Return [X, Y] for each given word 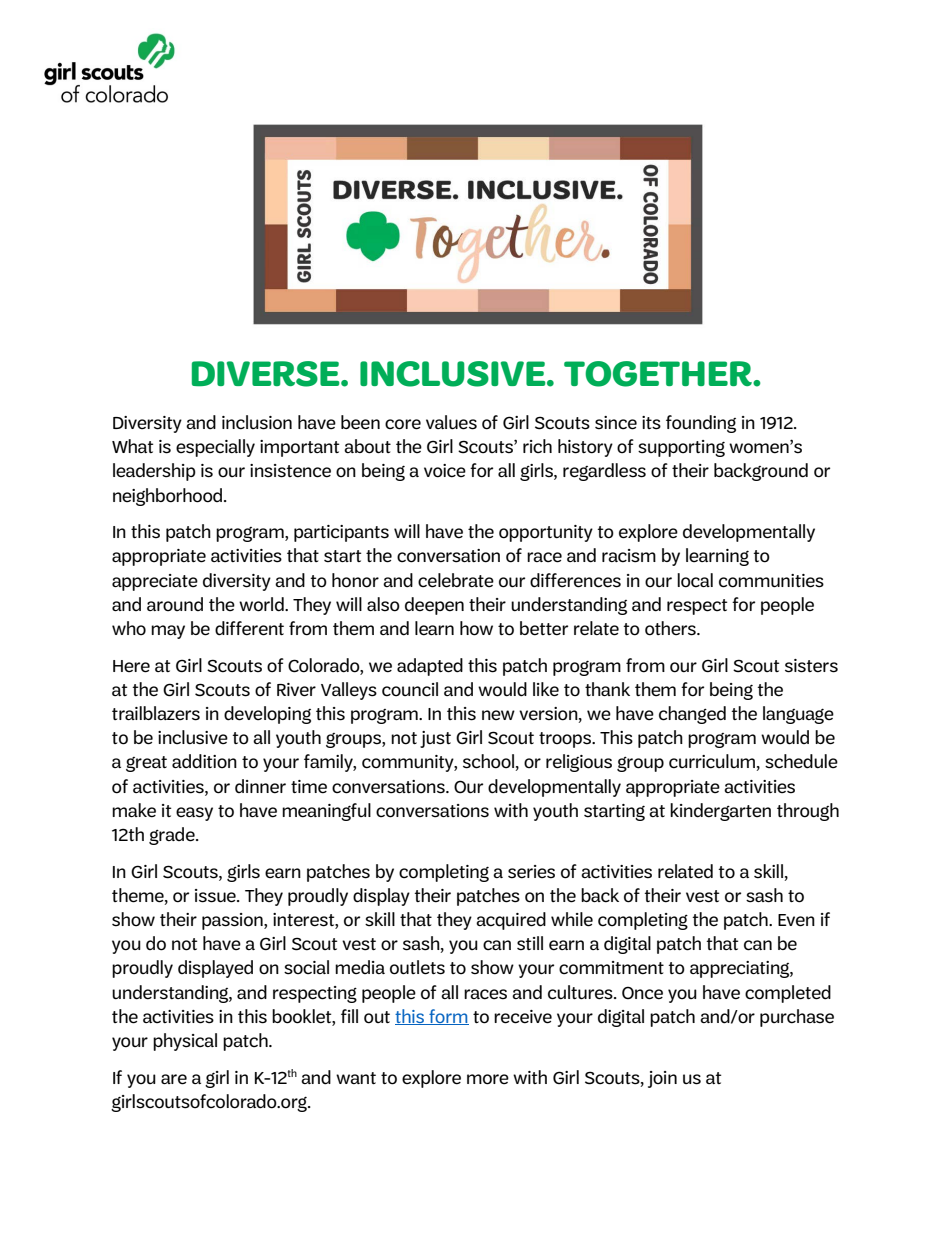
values [451, 422]
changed [692, 715]
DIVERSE [267, 374]
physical [185, 1042]
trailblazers [156, 713]
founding [701, 424]
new [498, 715]
